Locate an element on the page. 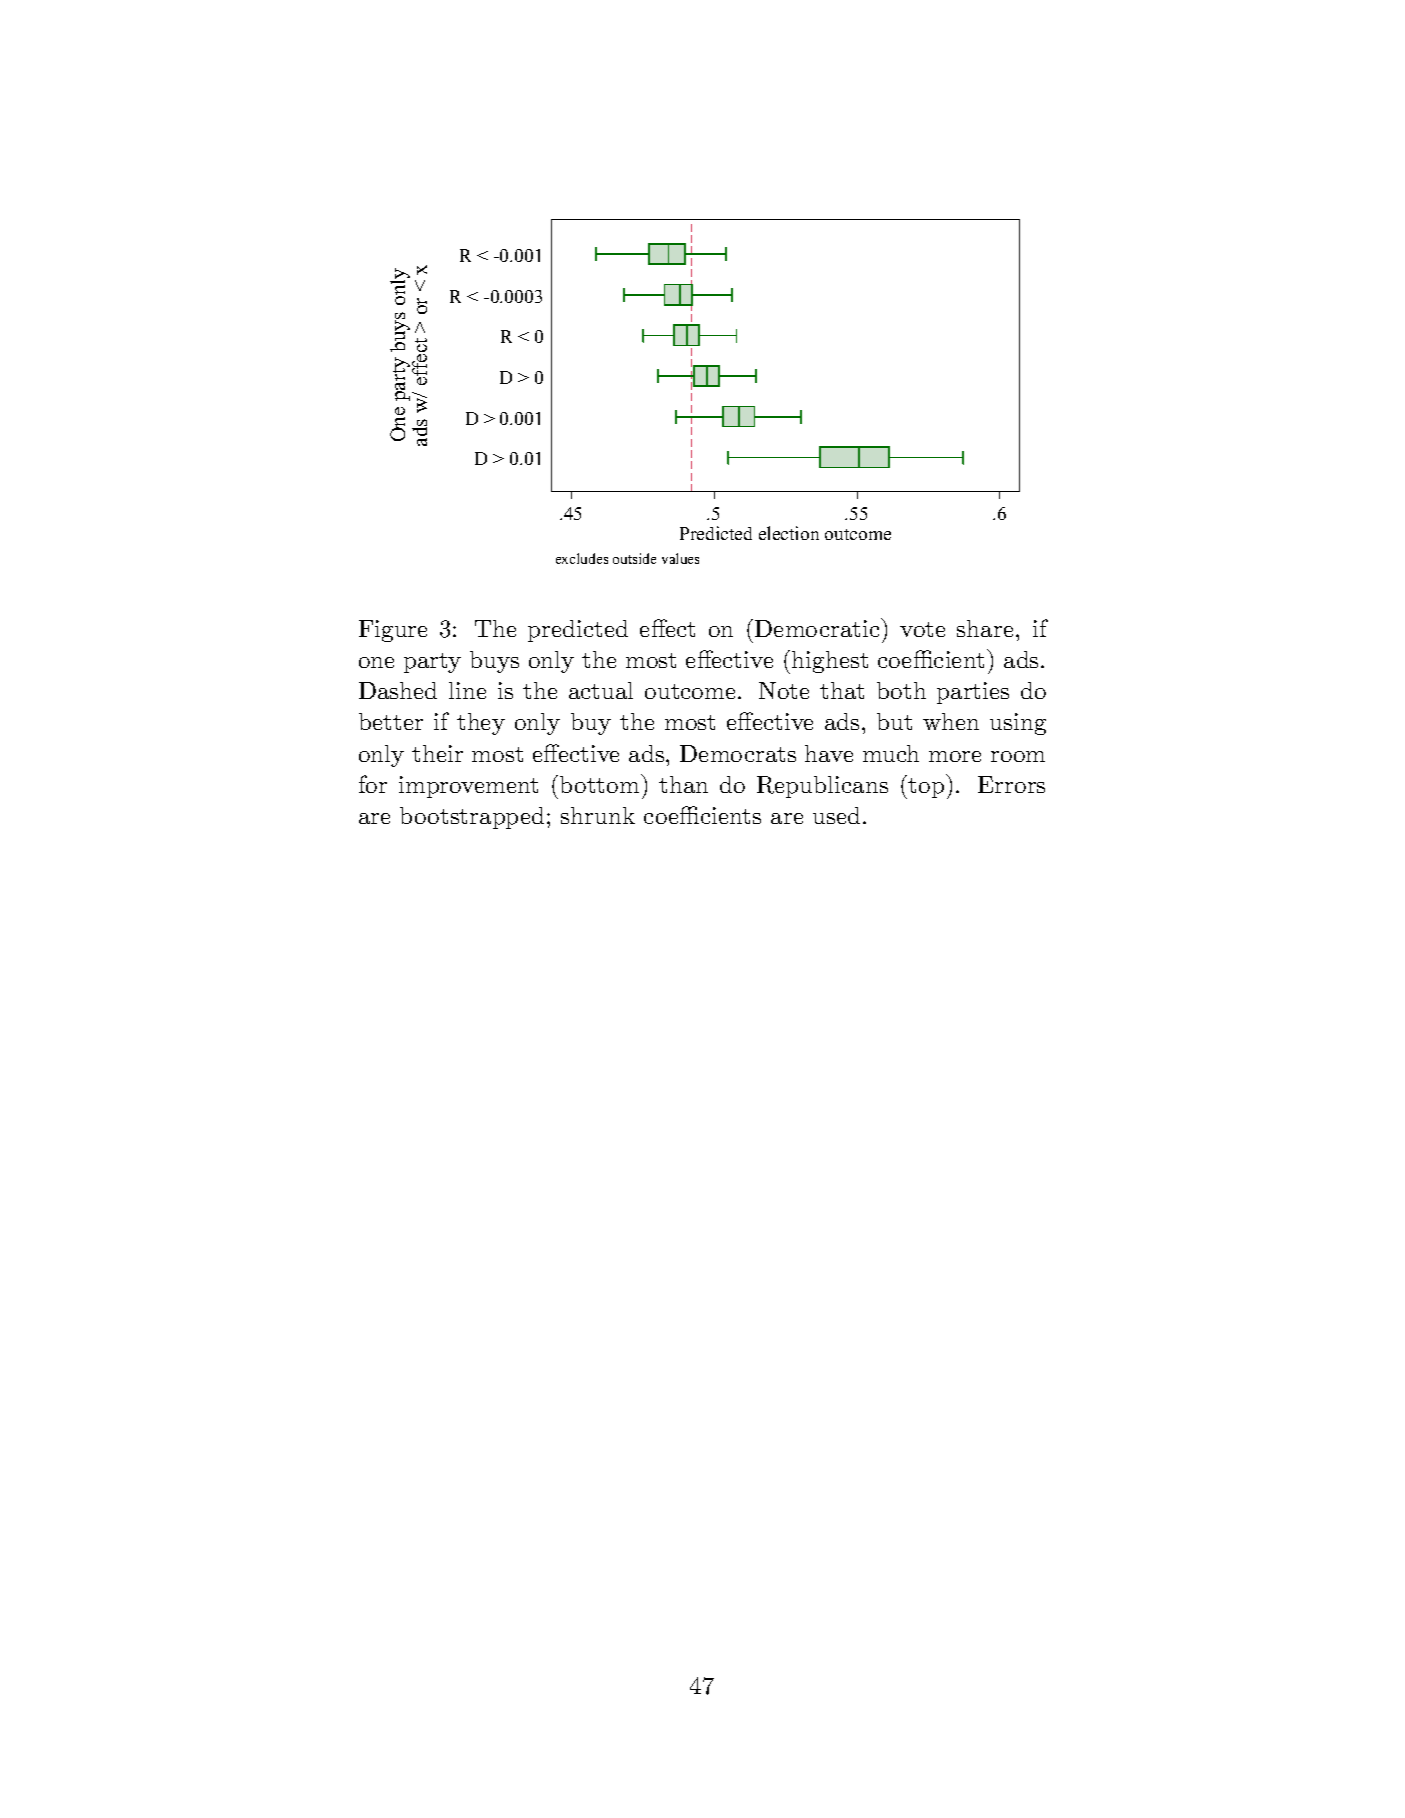 Image resolution: width=1405 pixels, height=1818 pixels. vote is located at coordinates (922, 629).
